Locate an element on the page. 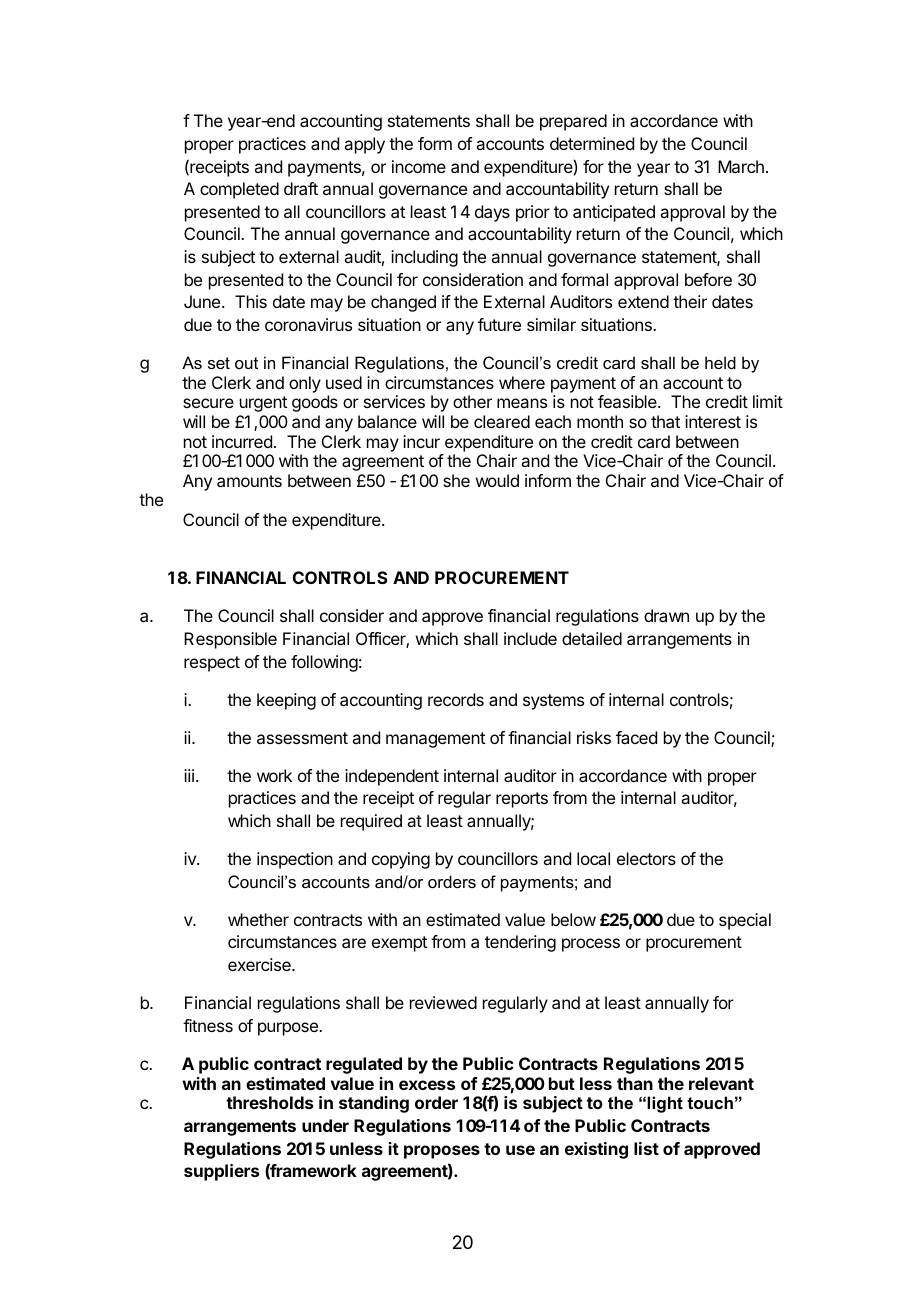  completed is located at coordinates (239, 190).
